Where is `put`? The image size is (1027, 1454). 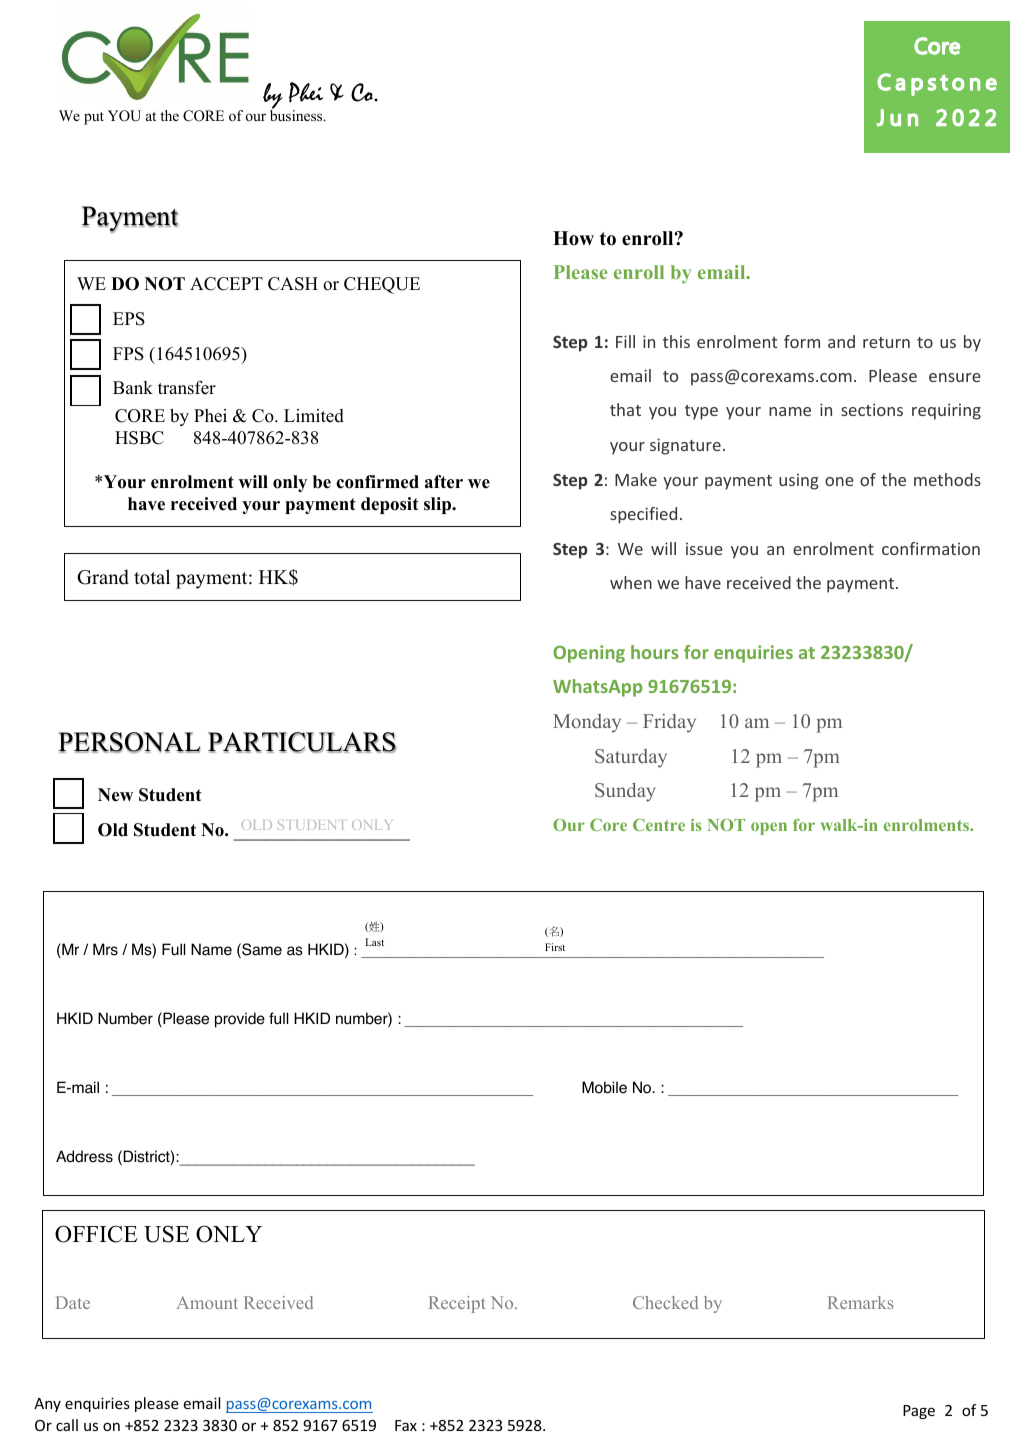
put is located at coordinates (94, 118).
